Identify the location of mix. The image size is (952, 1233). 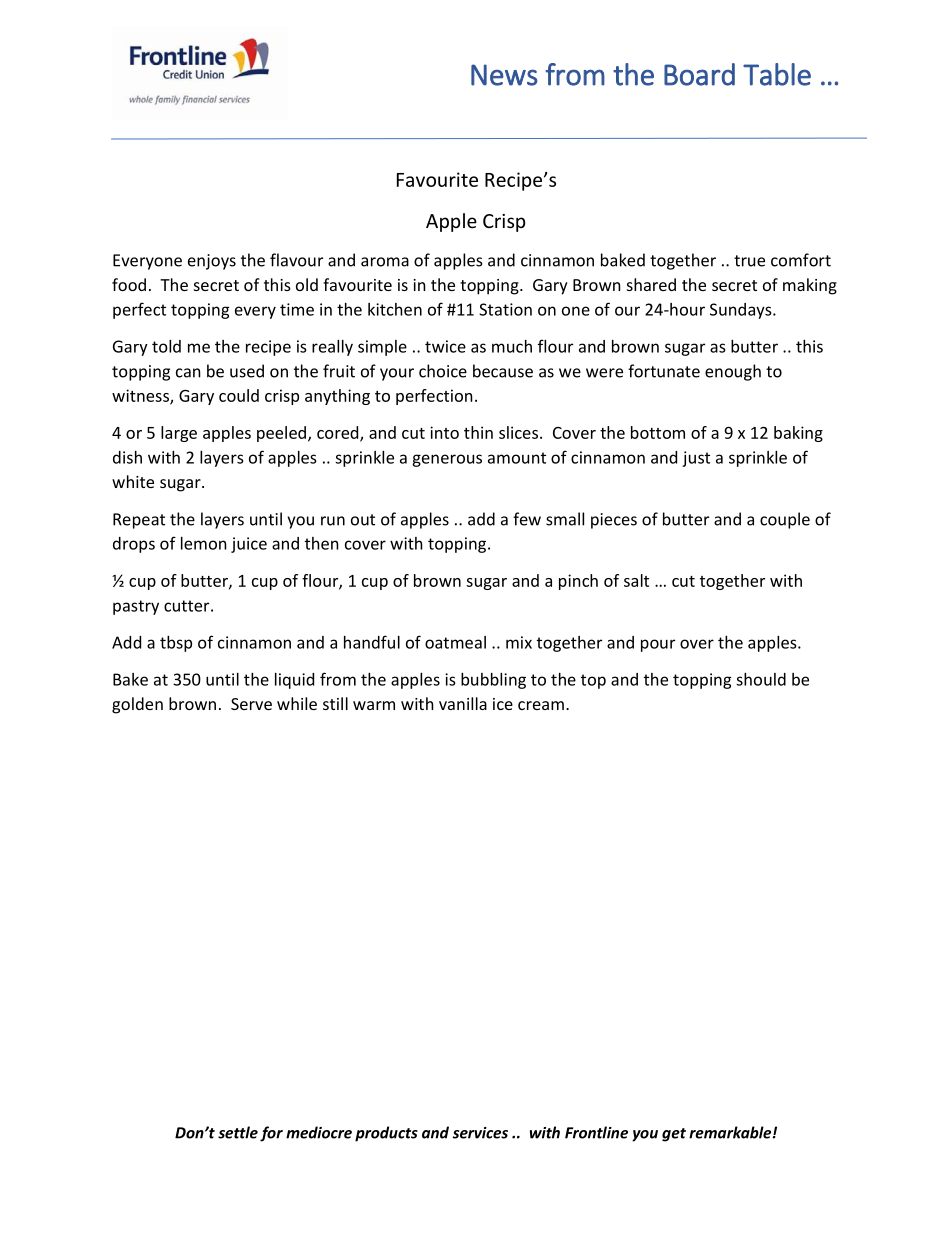
(519, 642).
